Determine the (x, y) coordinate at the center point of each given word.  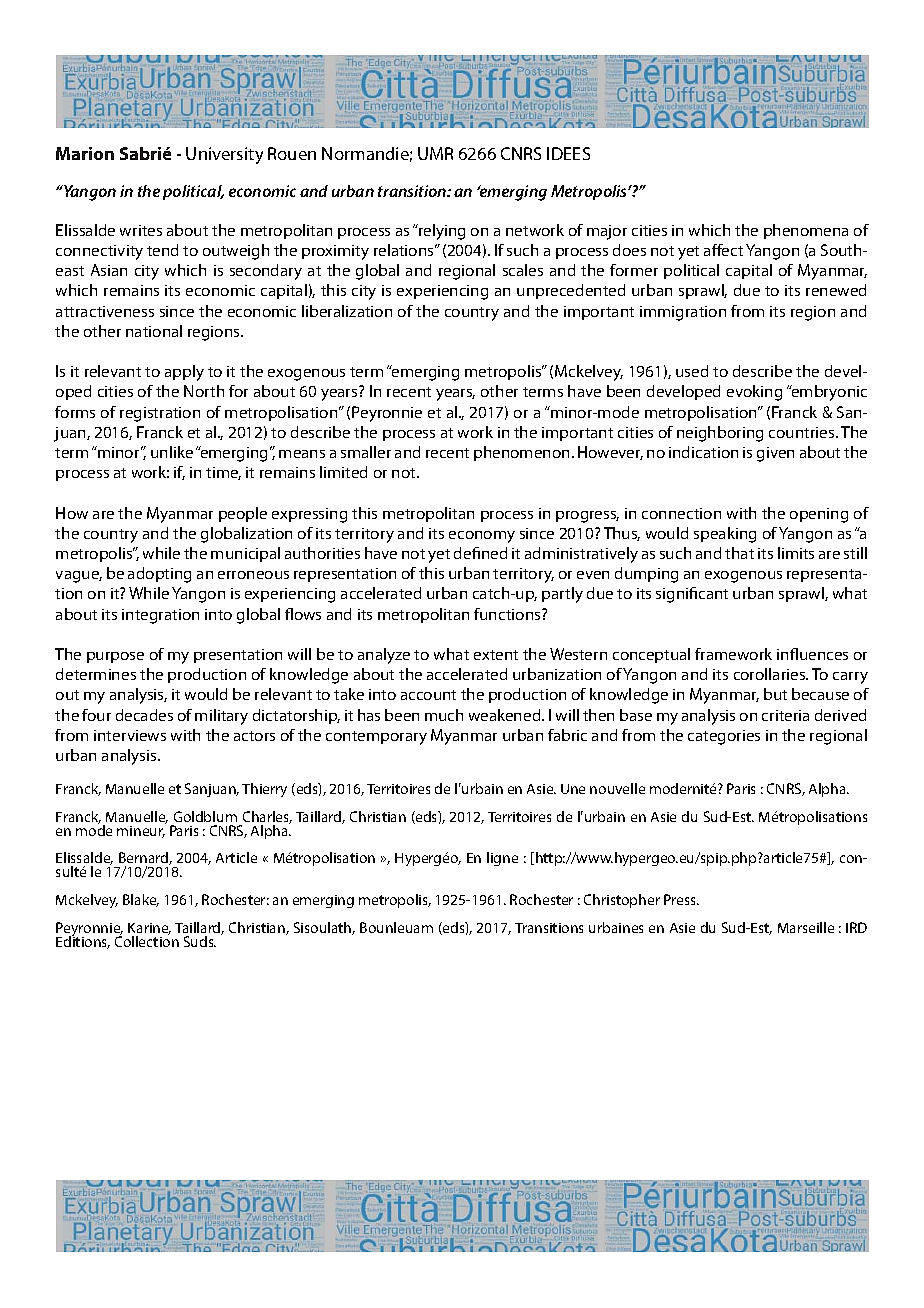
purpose (115, 657)
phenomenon (521, 453)
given (775, 454)
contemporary (376, 738)
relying (441, 232)
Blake (141, 900)
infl (787, 654)
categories (724, 737)
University (224, 155)
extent (496, 655)
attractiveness (105, 311)
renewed (836, 290)
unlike (172, 452)
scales (523, 270)
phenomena (806, 231)
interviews (130, 735)
